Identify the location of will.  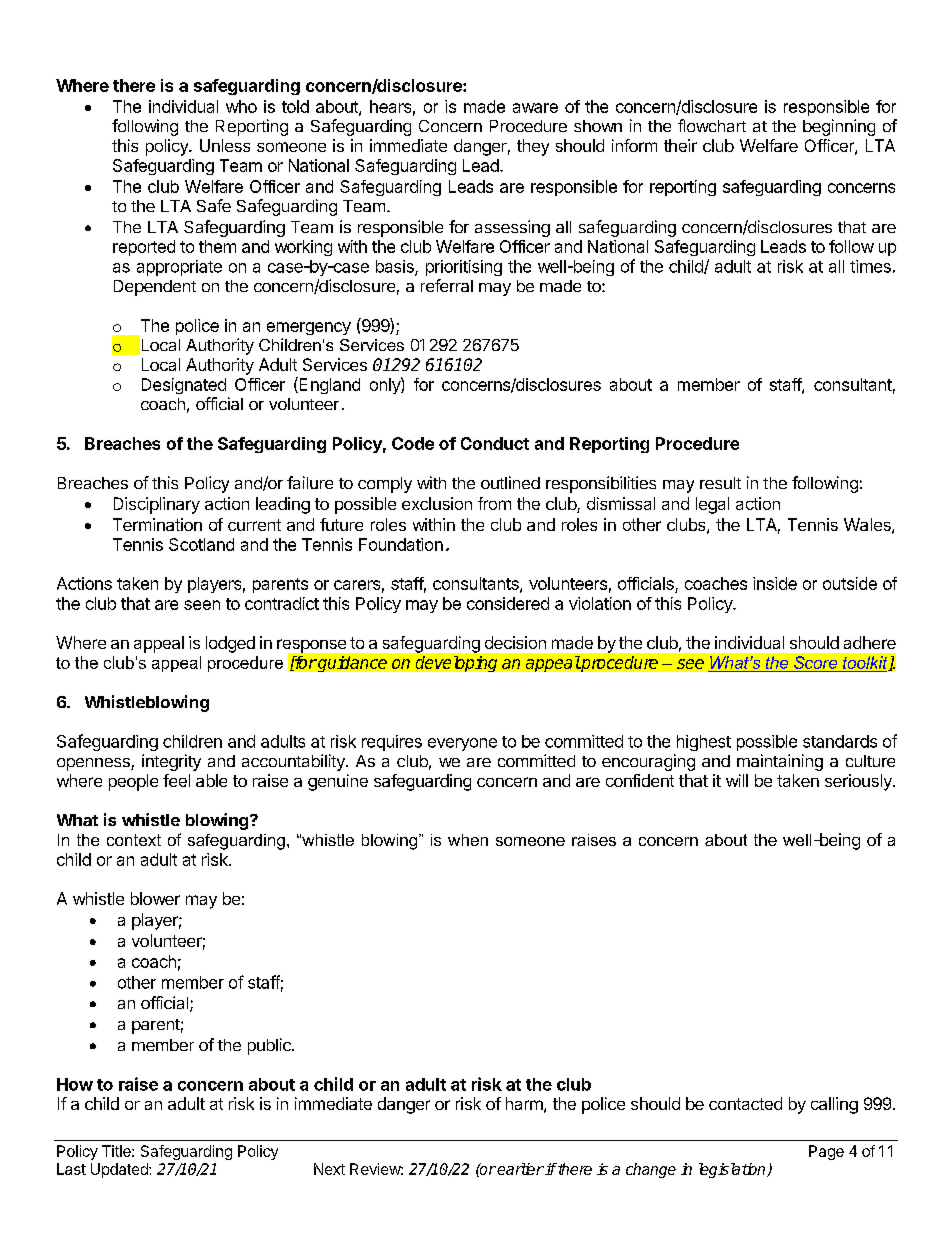
(737, 780).
